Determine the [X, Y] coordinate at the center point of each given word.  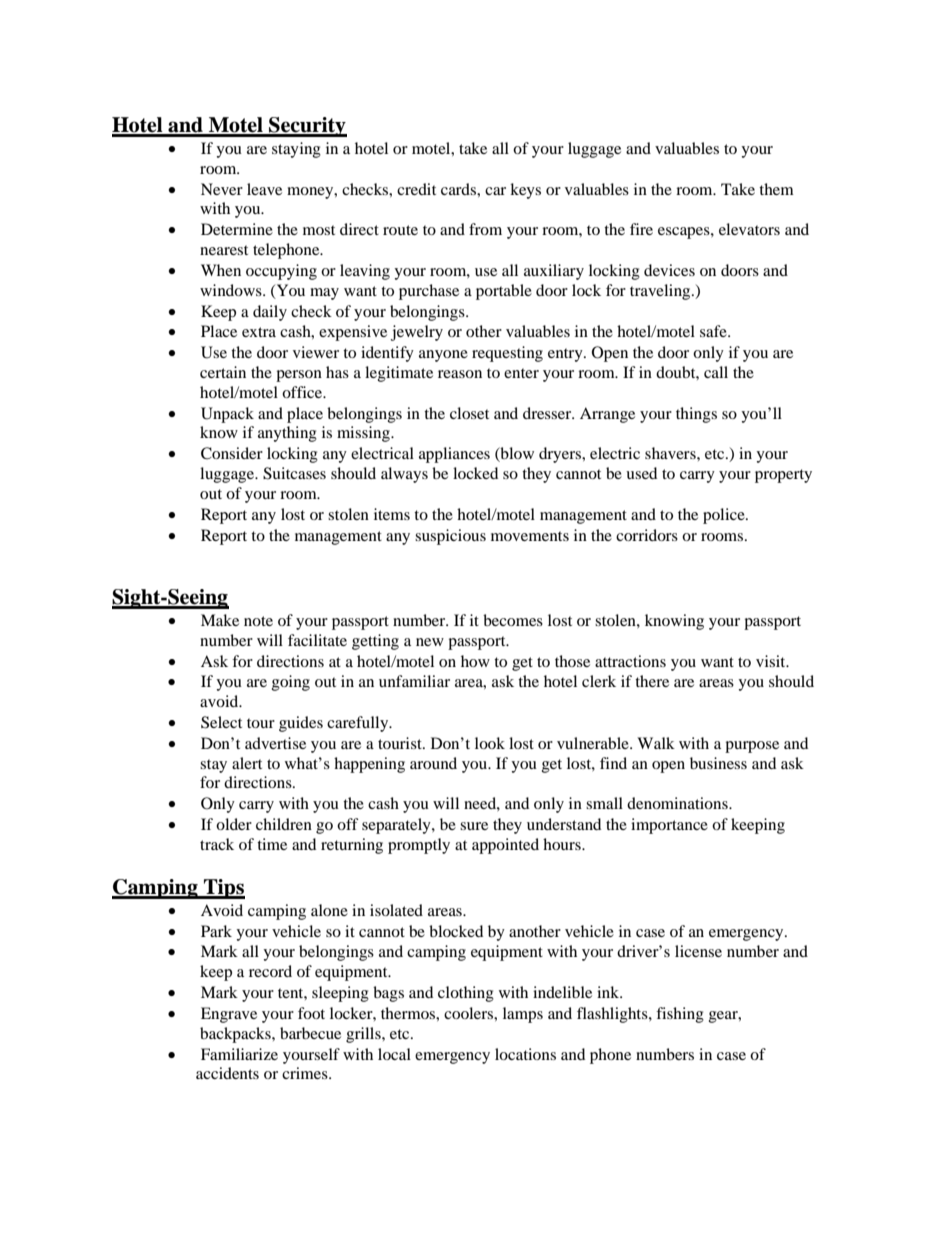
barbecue [310, 1033]
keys [525, 191]
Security [307, 127]
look [490, 743]
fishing [680, 1015]
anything [287, 434]
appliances [454, 455]
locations [525, 1054]
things [696, 415]
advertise [275, 743]
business [718, 763]
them [776, 189]
